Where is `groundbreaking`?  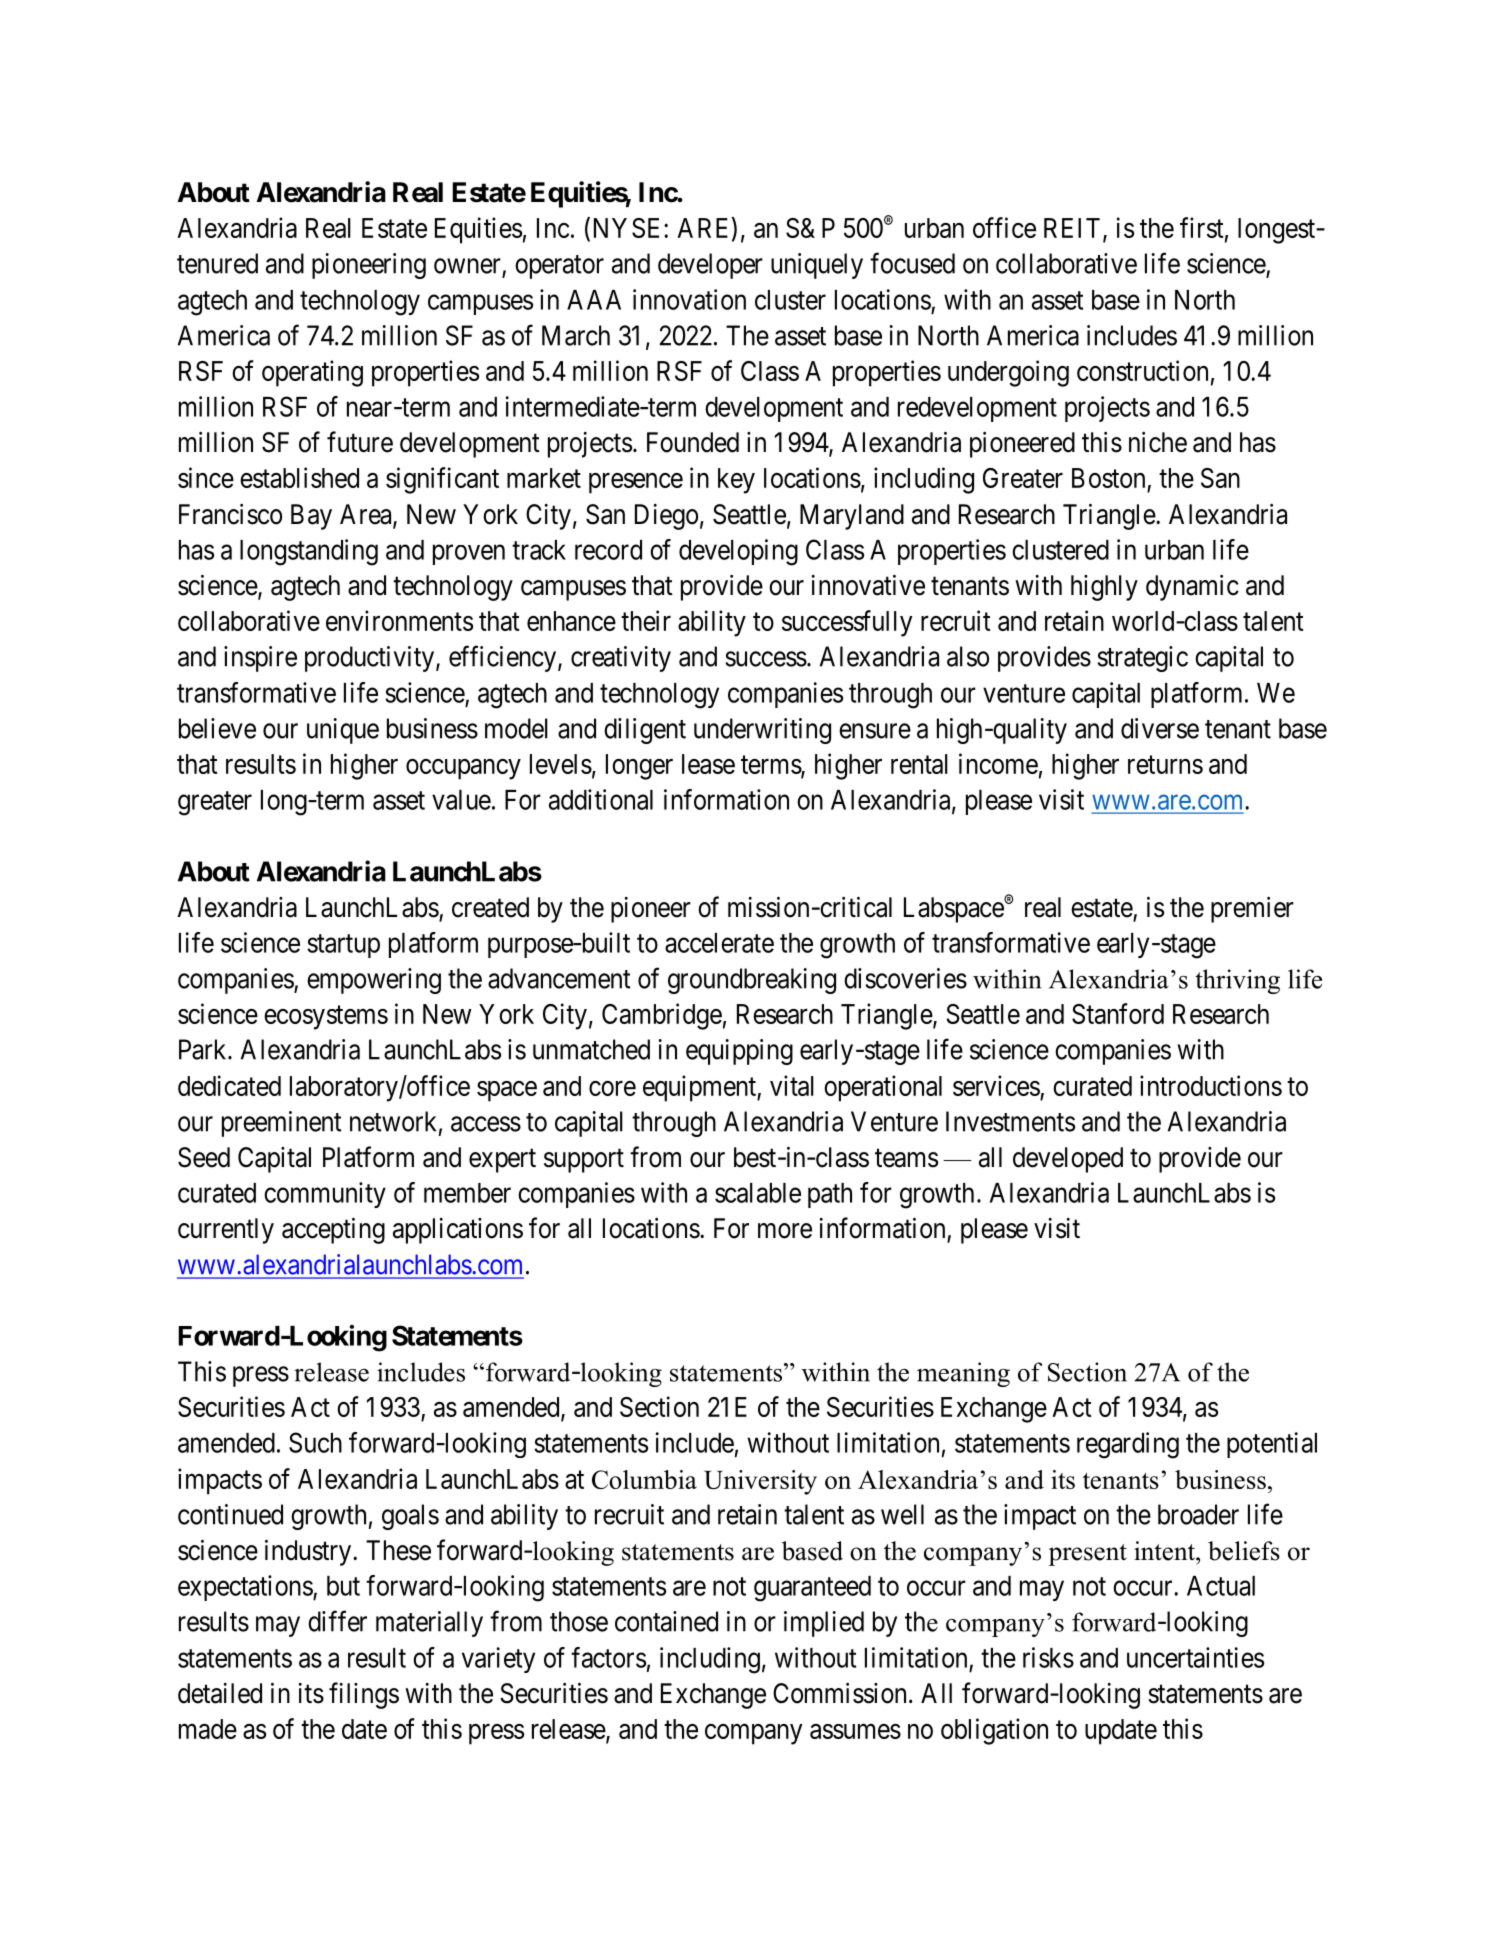 groundbreaking is located at coordinates (752, 981).
